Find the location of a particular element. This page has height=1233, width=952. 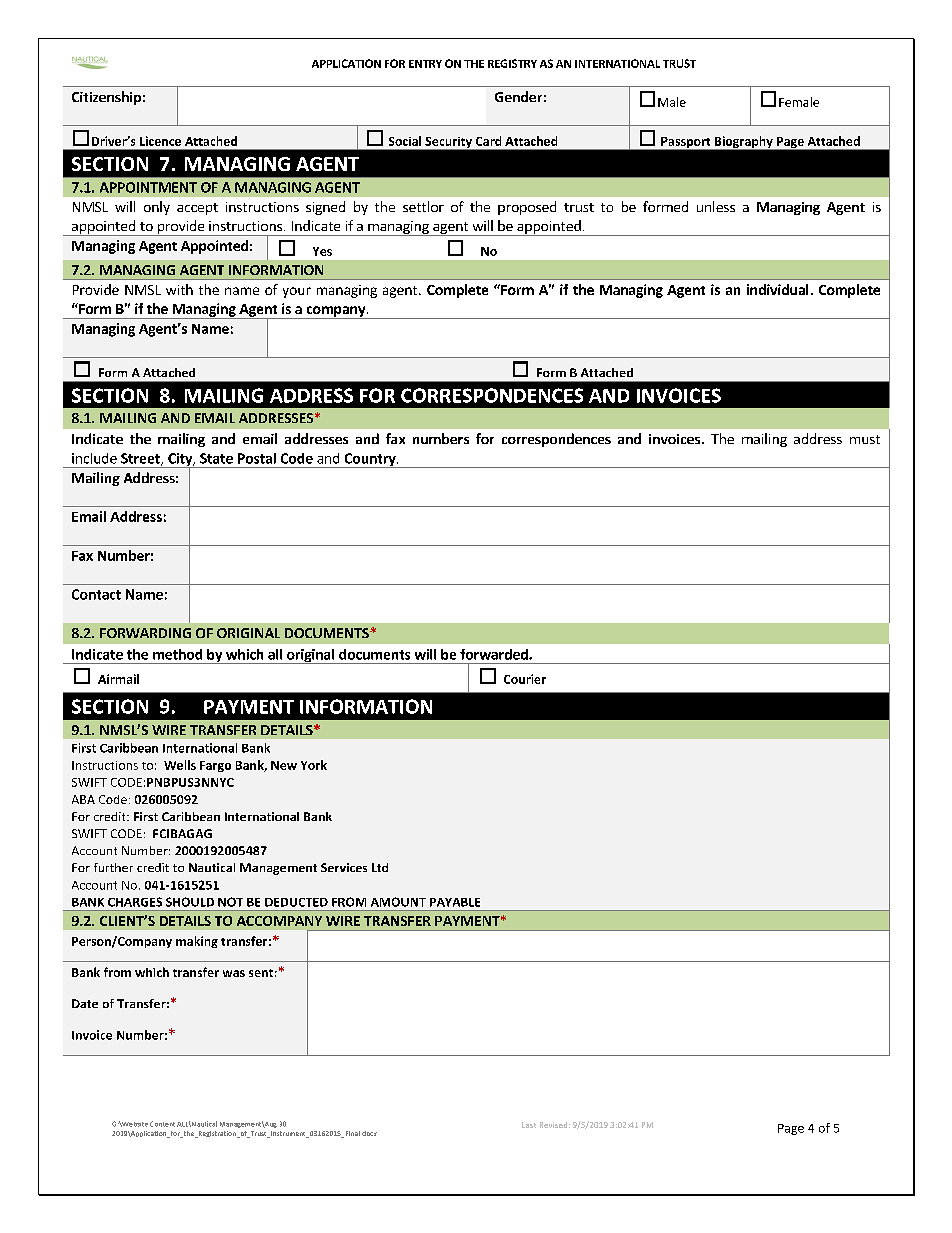

AMOUNT is located at coordinates (398, 902).
